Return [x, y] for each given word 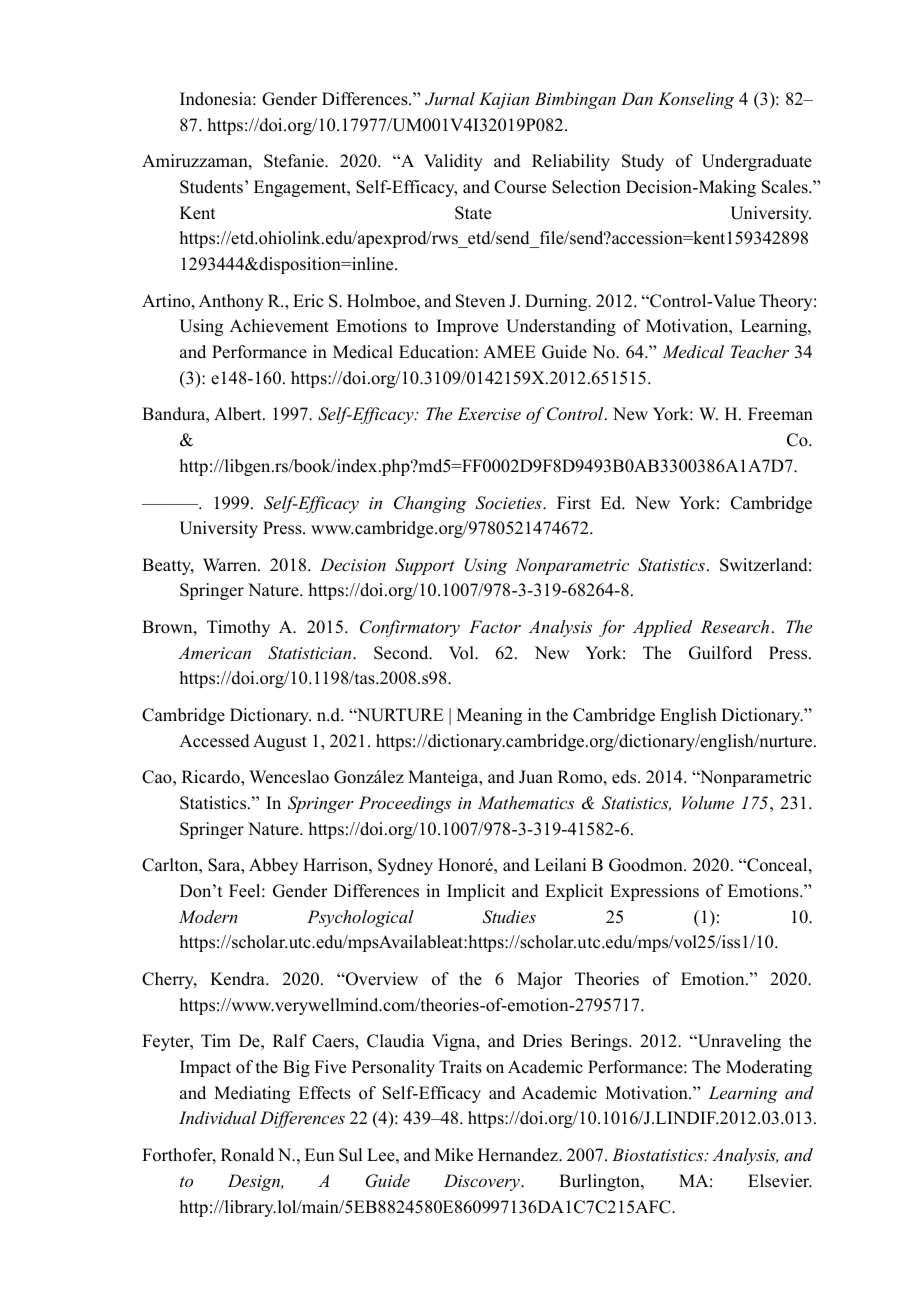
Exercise [489, 413]
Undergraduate [757, 162]
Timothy [238, 628]
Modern [208, 916]
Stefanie [295, 161]
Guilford [720, 653]
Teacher [760, 351]
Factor [495, 626]
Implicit [476, 892]
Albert [239, 414]
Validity [453, 162]
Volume [708, 802]
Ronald [247, 1155]
